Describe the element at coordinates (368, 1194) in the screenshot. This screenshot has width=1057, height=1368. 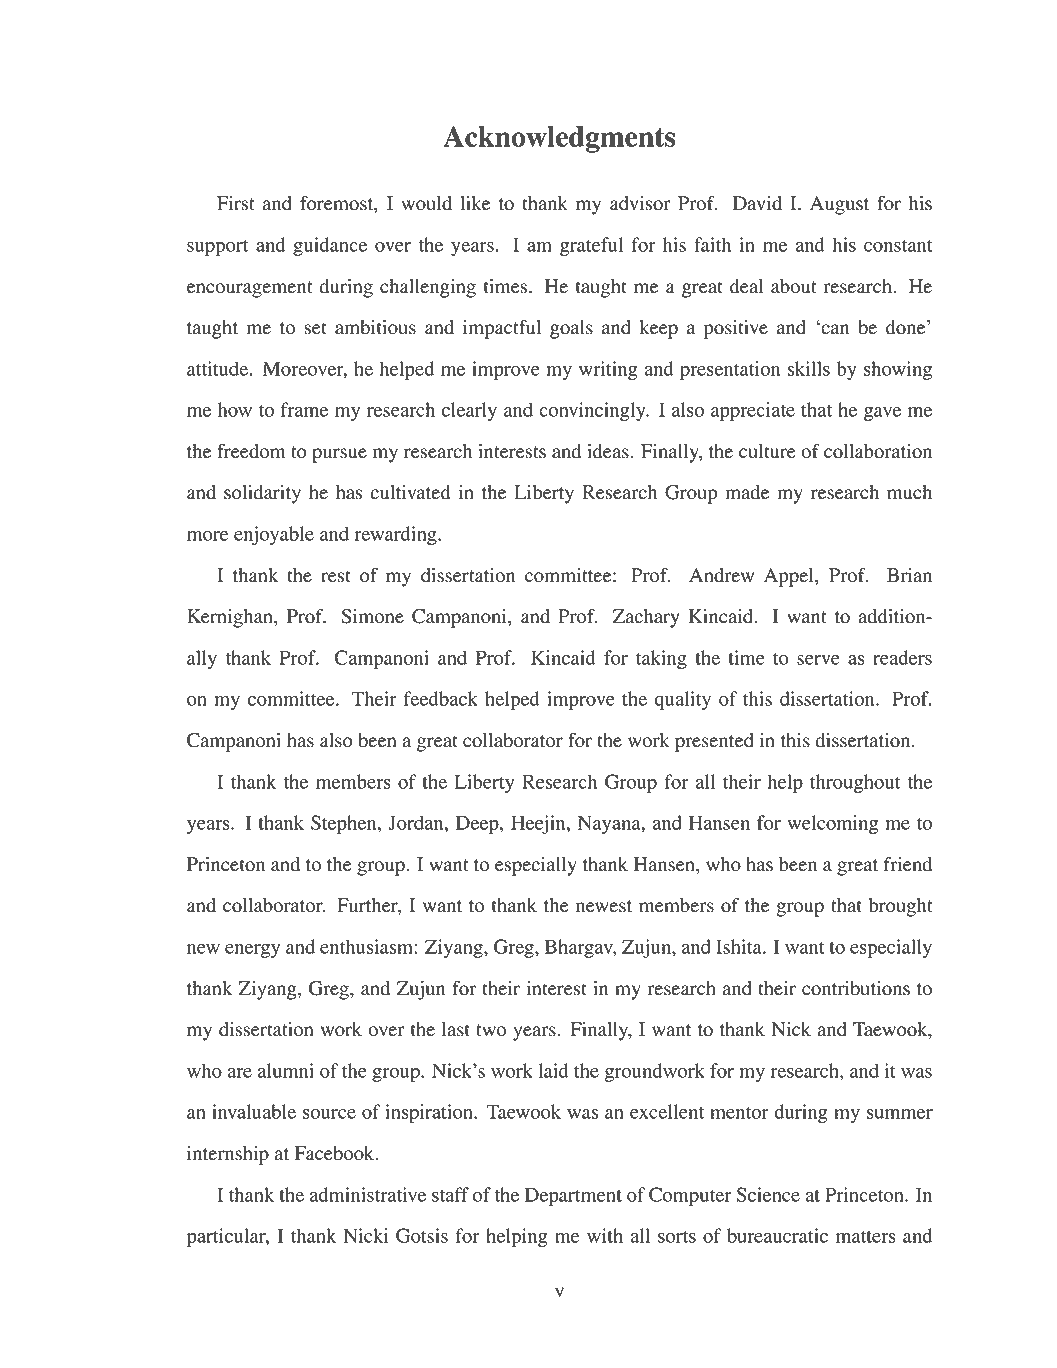
I see `administrative` at that location.
